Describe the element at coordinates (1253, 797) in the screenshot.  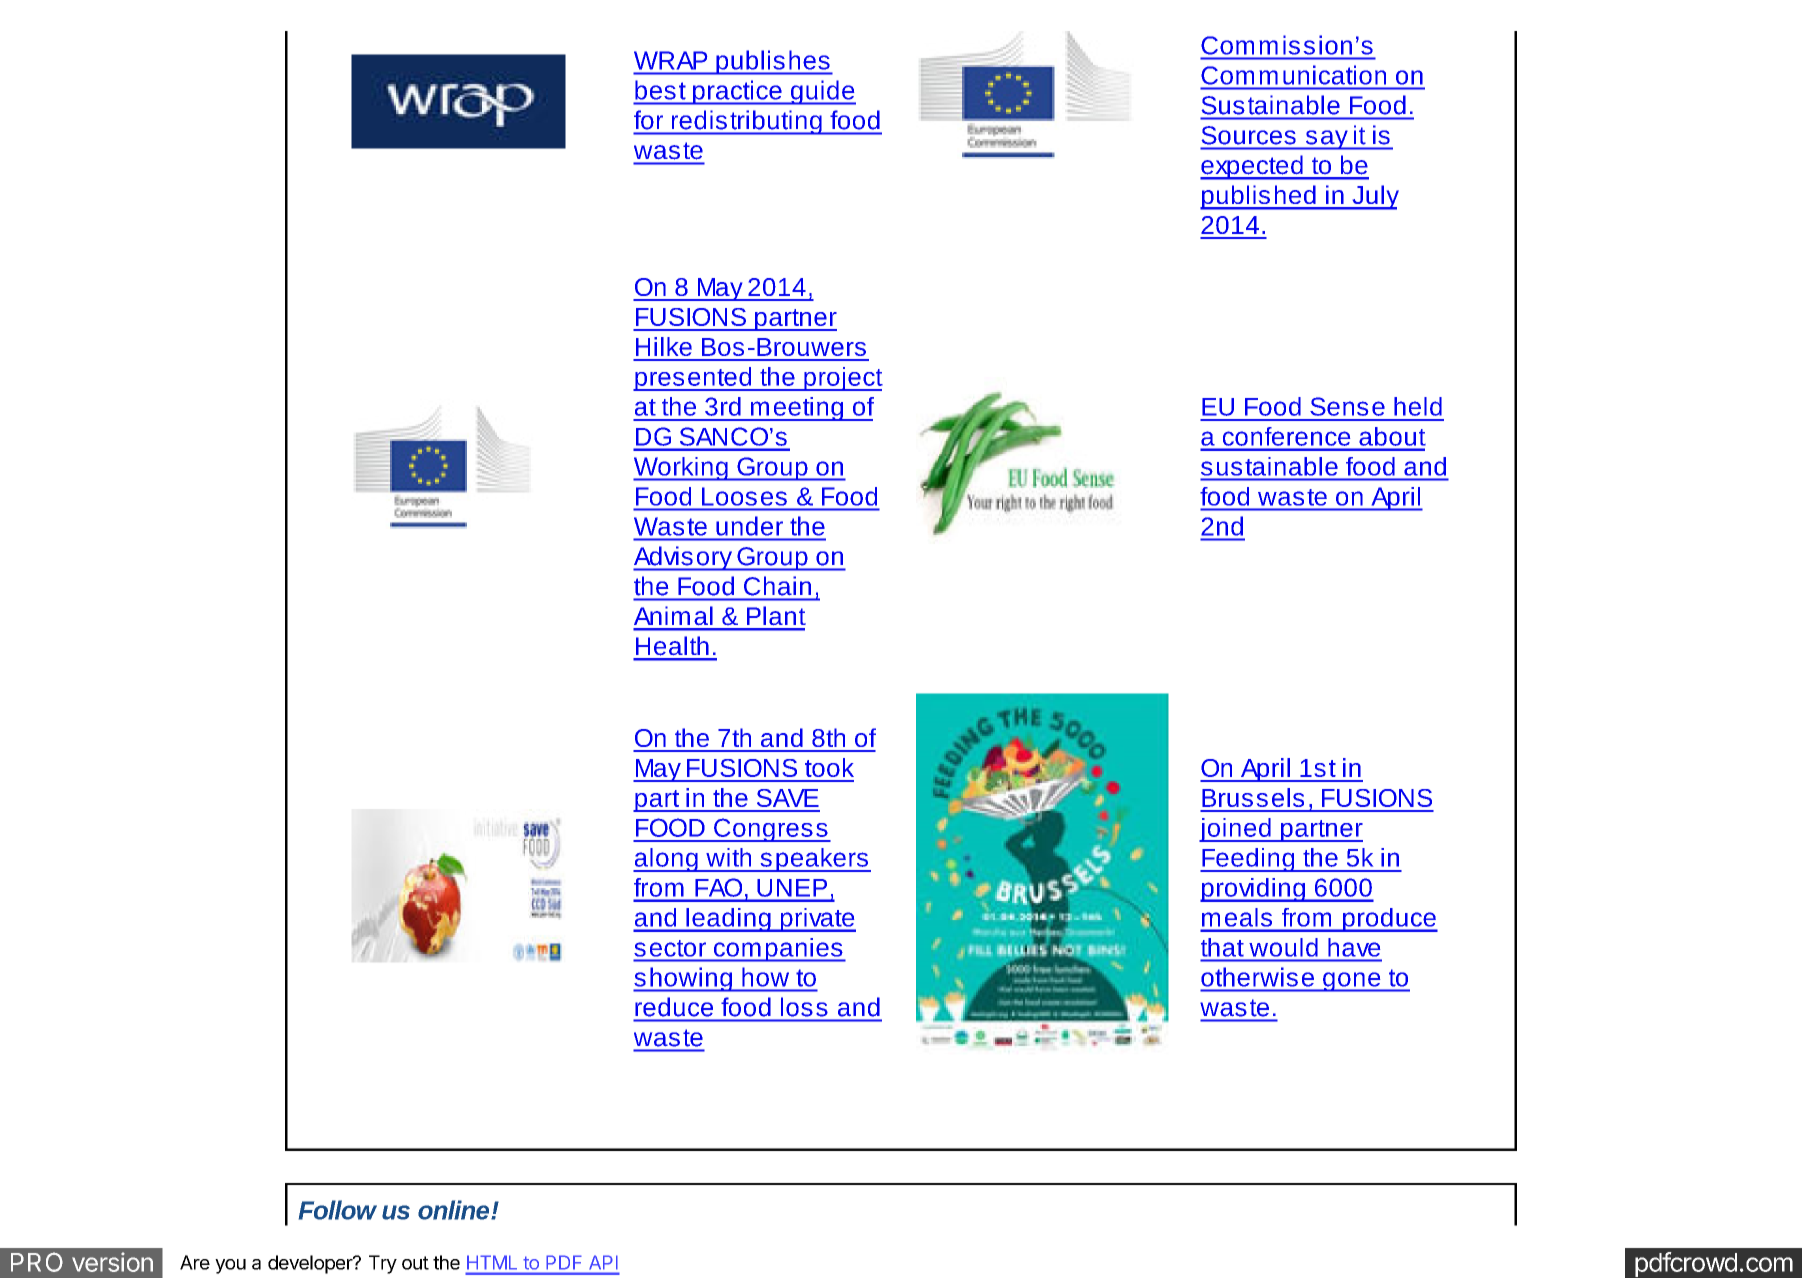
I see `Brussels` at that location.
